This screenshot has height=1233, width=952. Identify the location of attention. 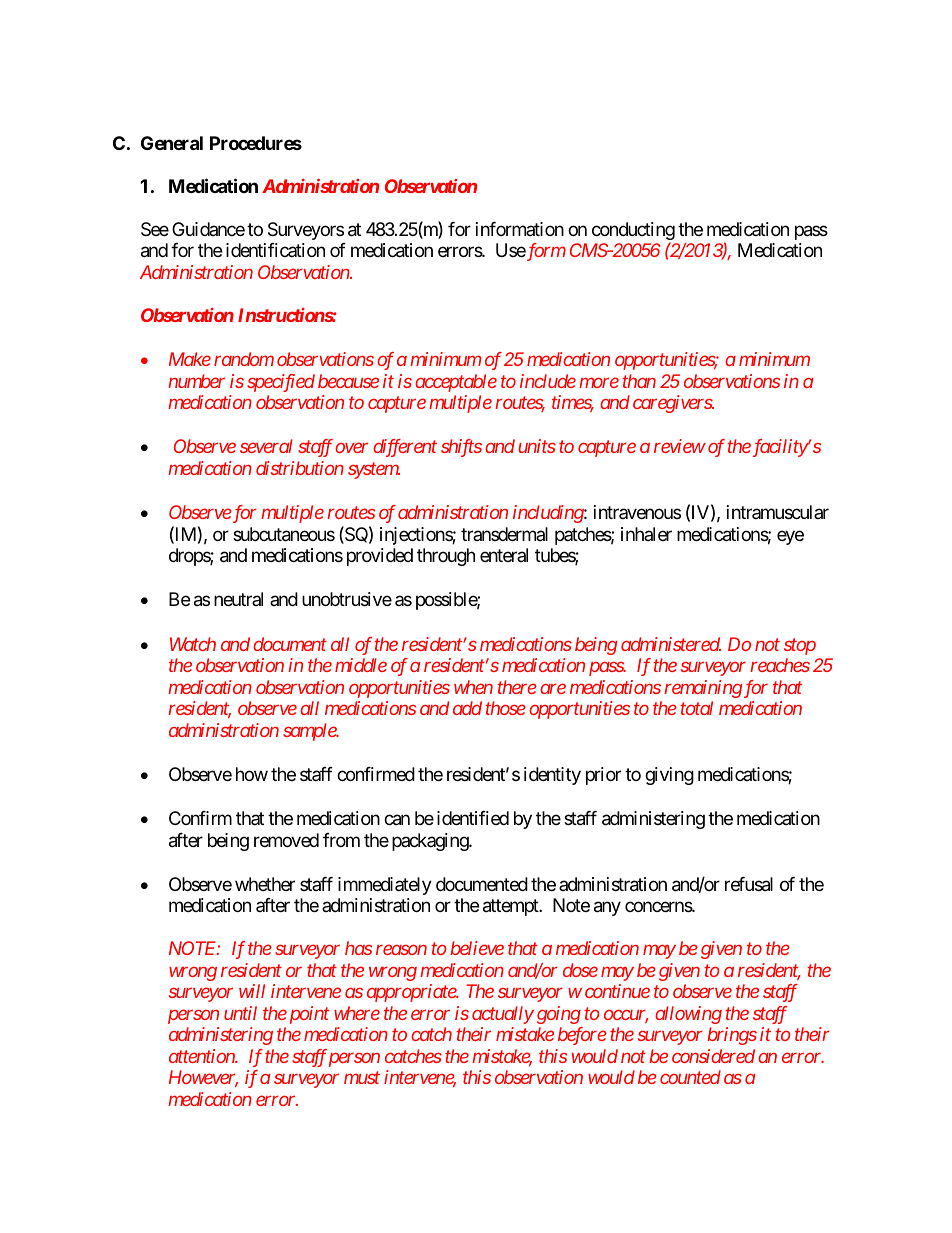
(202, 1056).
